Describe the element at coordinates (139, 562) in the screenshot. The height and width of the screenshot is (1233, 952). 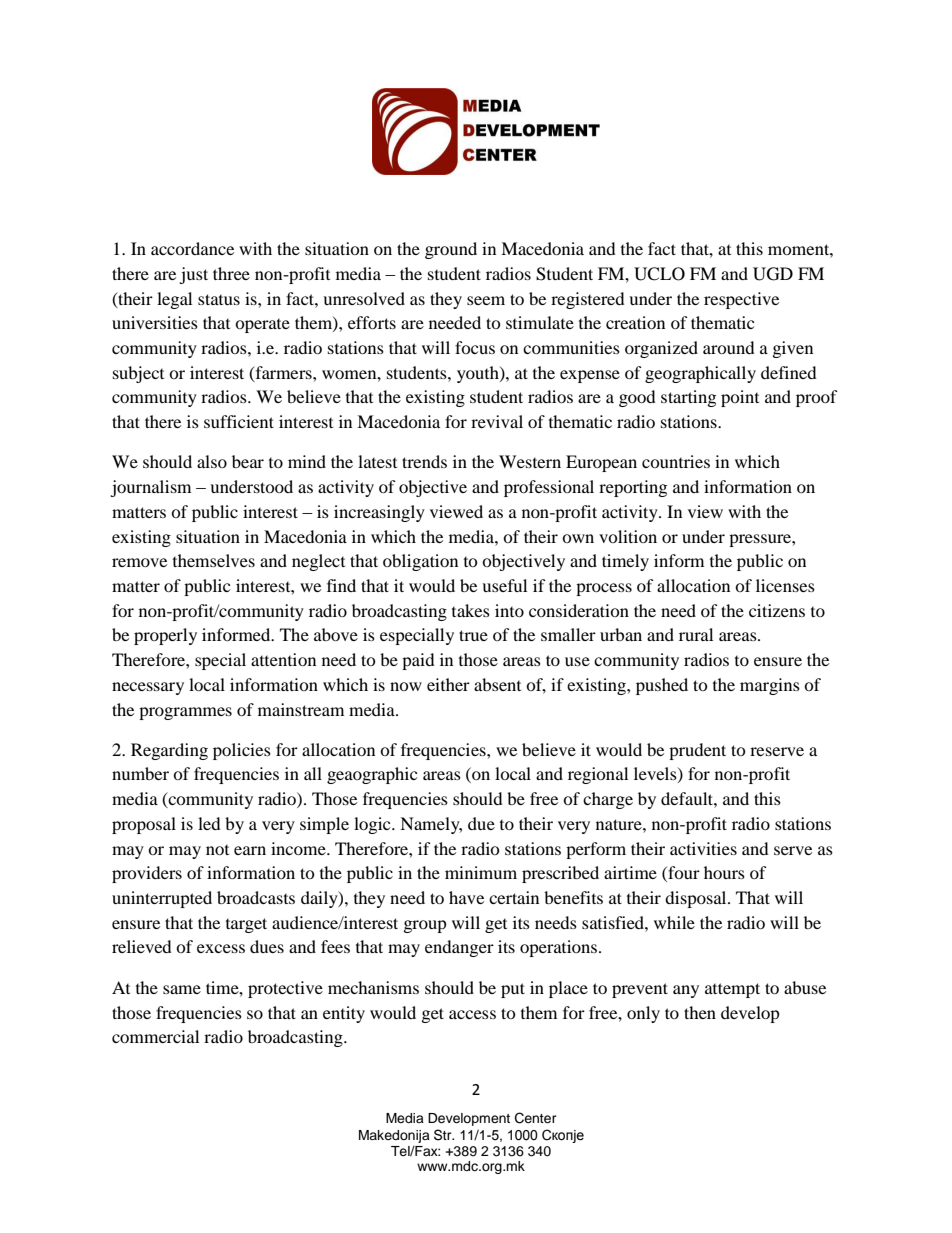
I see `remove` at that location.
